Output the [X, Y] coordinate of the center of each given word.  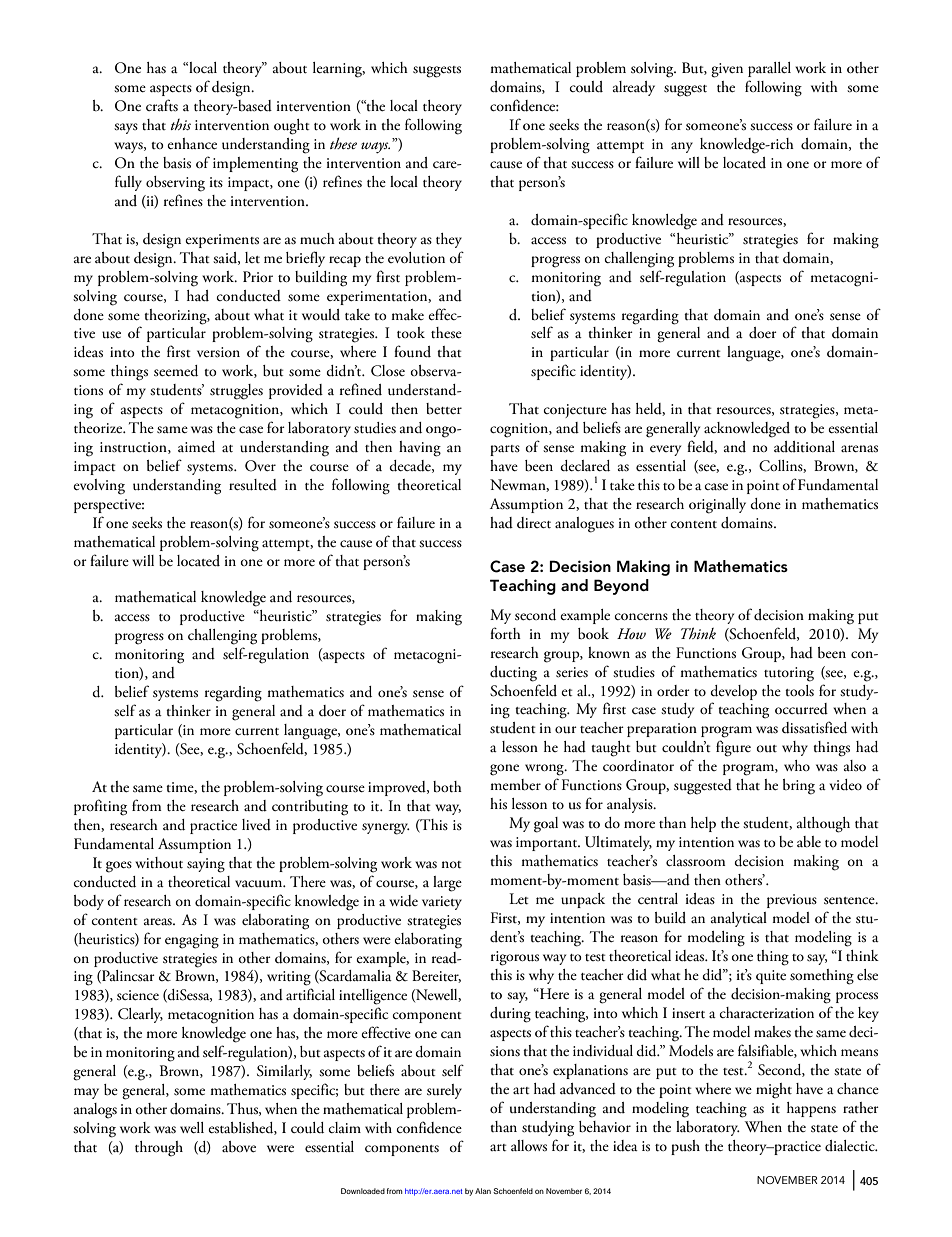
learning [339, 70]
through [159, 1149]
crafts [162, 105]
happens [811, 1109]
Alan [483, 1191]
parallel [769, 69]
